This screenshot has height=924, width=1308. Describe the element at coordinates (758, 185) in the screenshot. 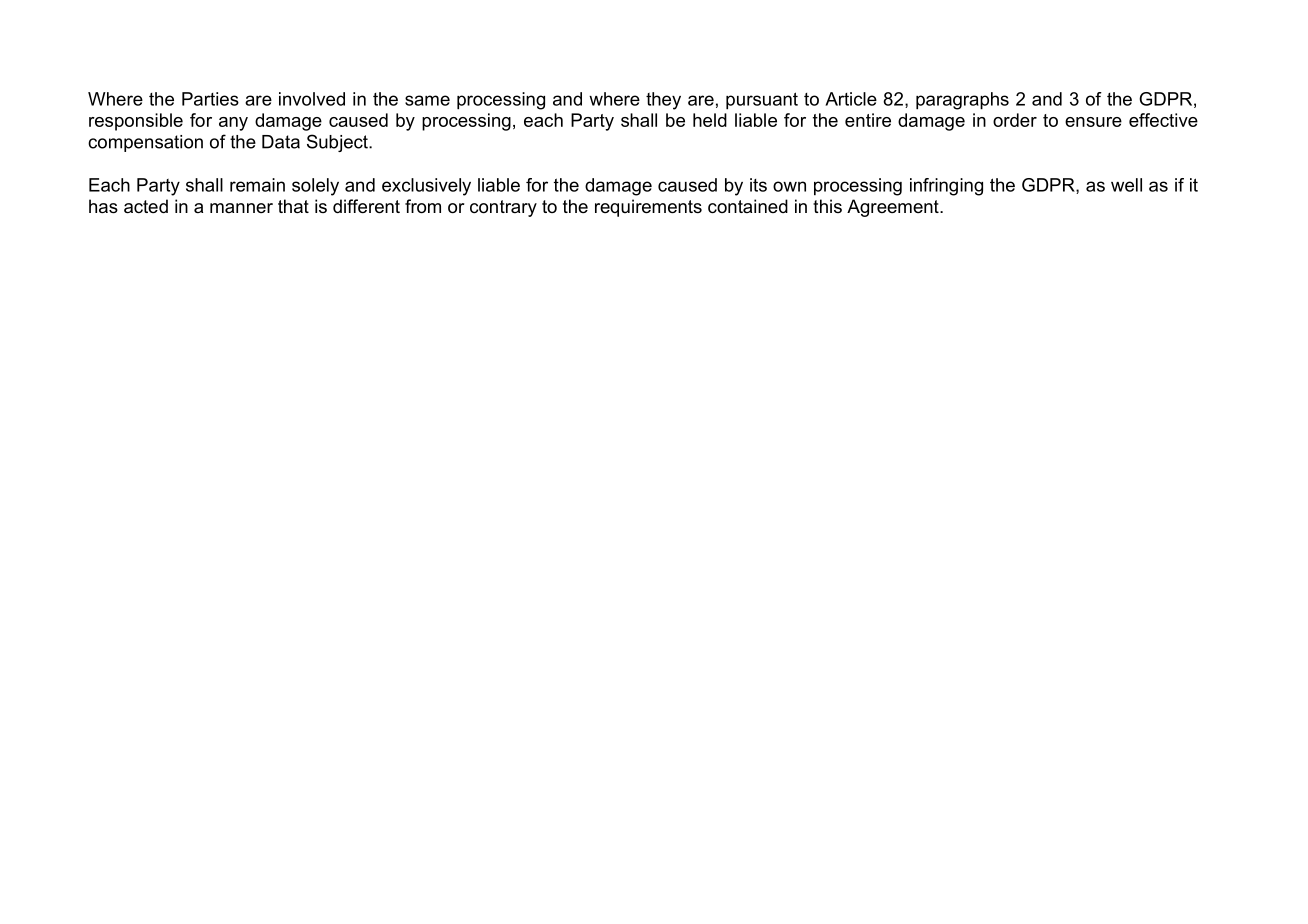

I see `its` at that location.
